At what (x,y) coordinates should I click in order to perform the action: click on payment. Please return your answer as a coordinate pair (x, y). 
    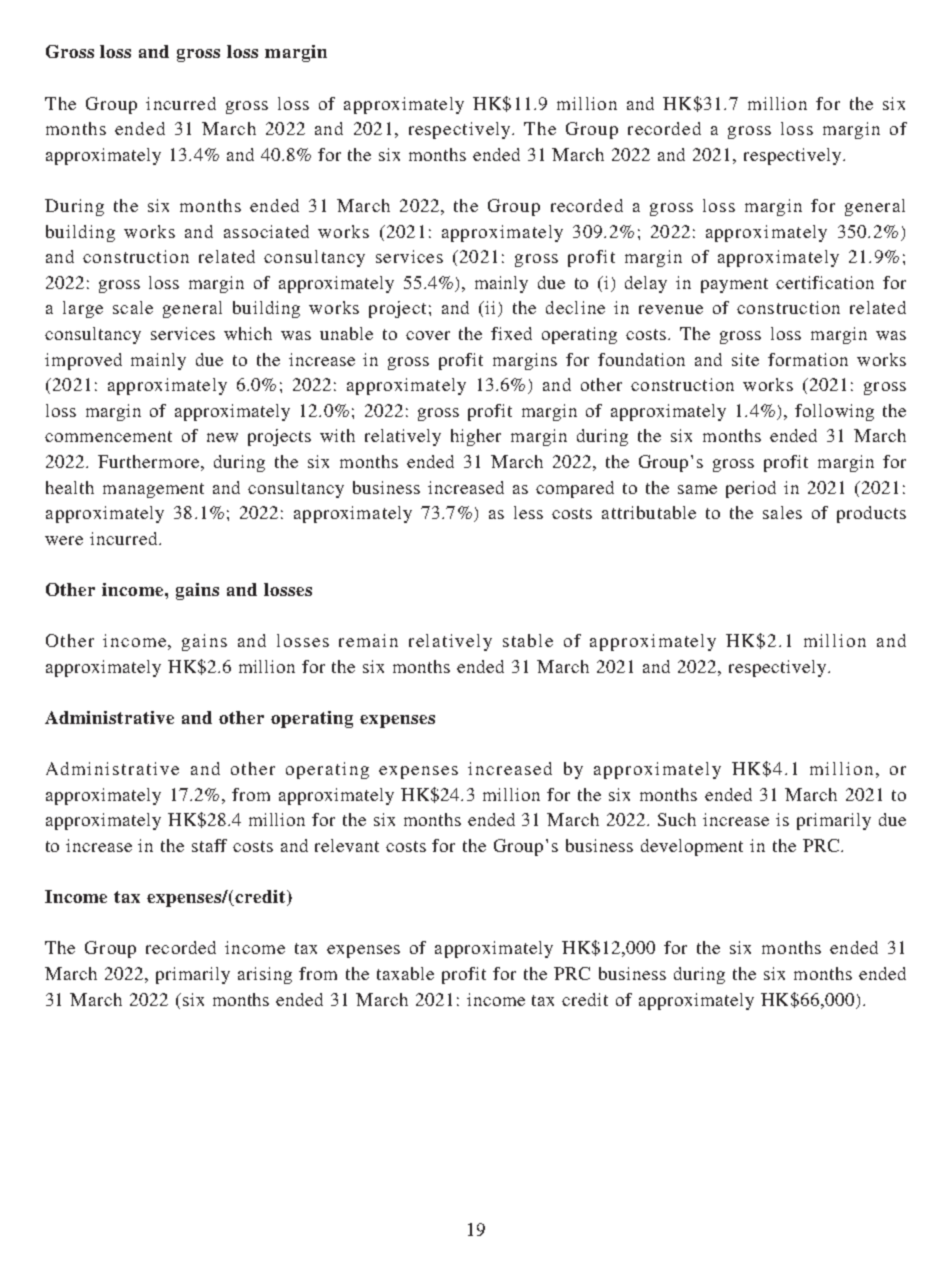
    Looking at the image, I should click on (734, 285).
